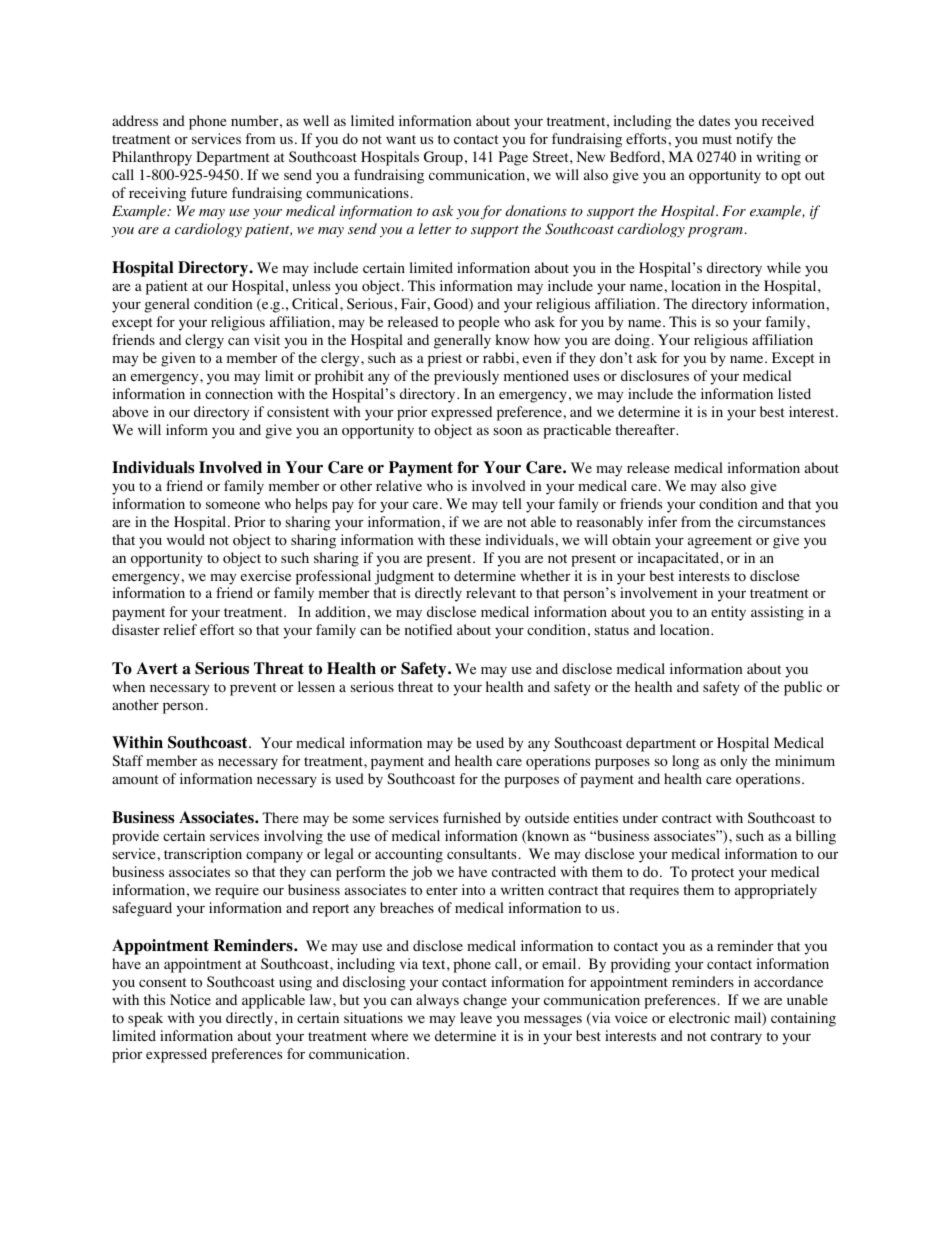  What do you see at coordinates (733, 762) in the document?
I see `only` at bounding box center [733, 762].
